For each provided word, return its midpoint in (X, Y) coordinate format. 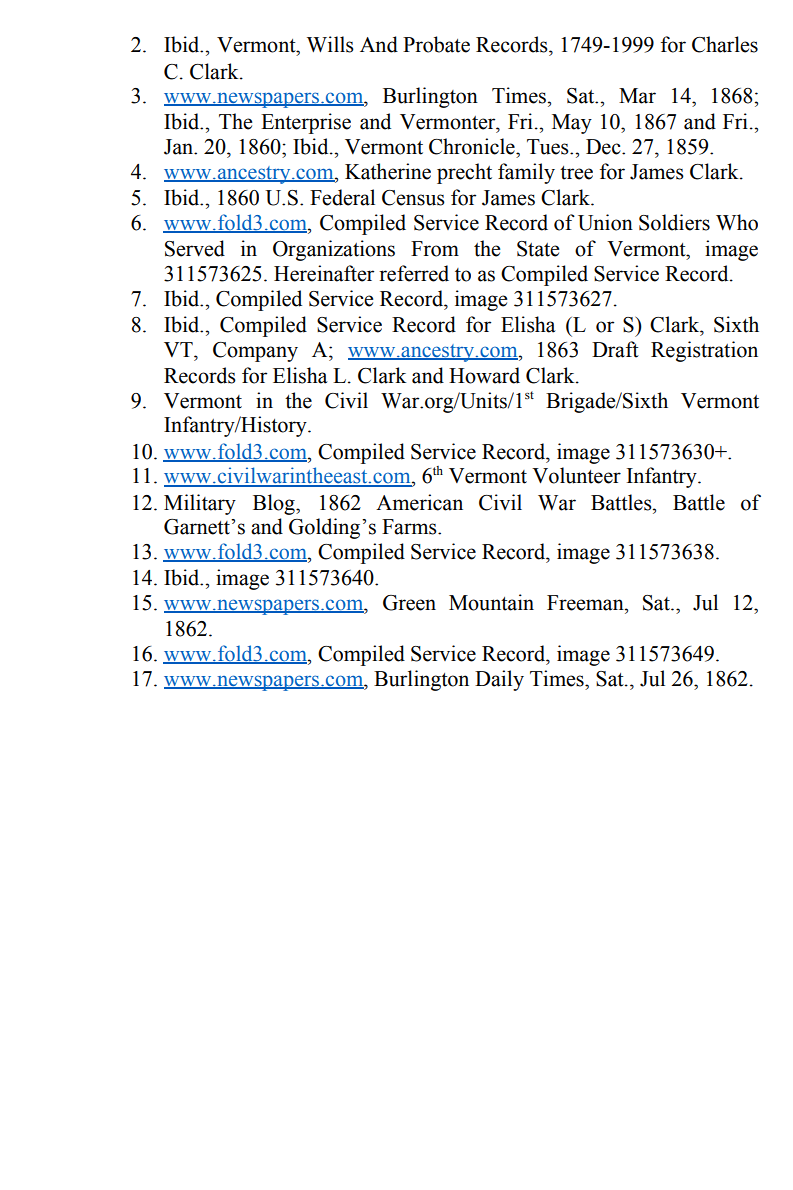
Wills (330, 44)
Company (255, 352)
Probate (436, 44)
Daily (499, 680)
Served (195, 248)
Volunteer (576, 475)
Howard (484, 375)
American (419, 502)
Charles (725, 44)
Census (413, 198)
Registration (704, 351)
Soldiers (674, 222)
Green (409, 603)
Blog (275, 504)
